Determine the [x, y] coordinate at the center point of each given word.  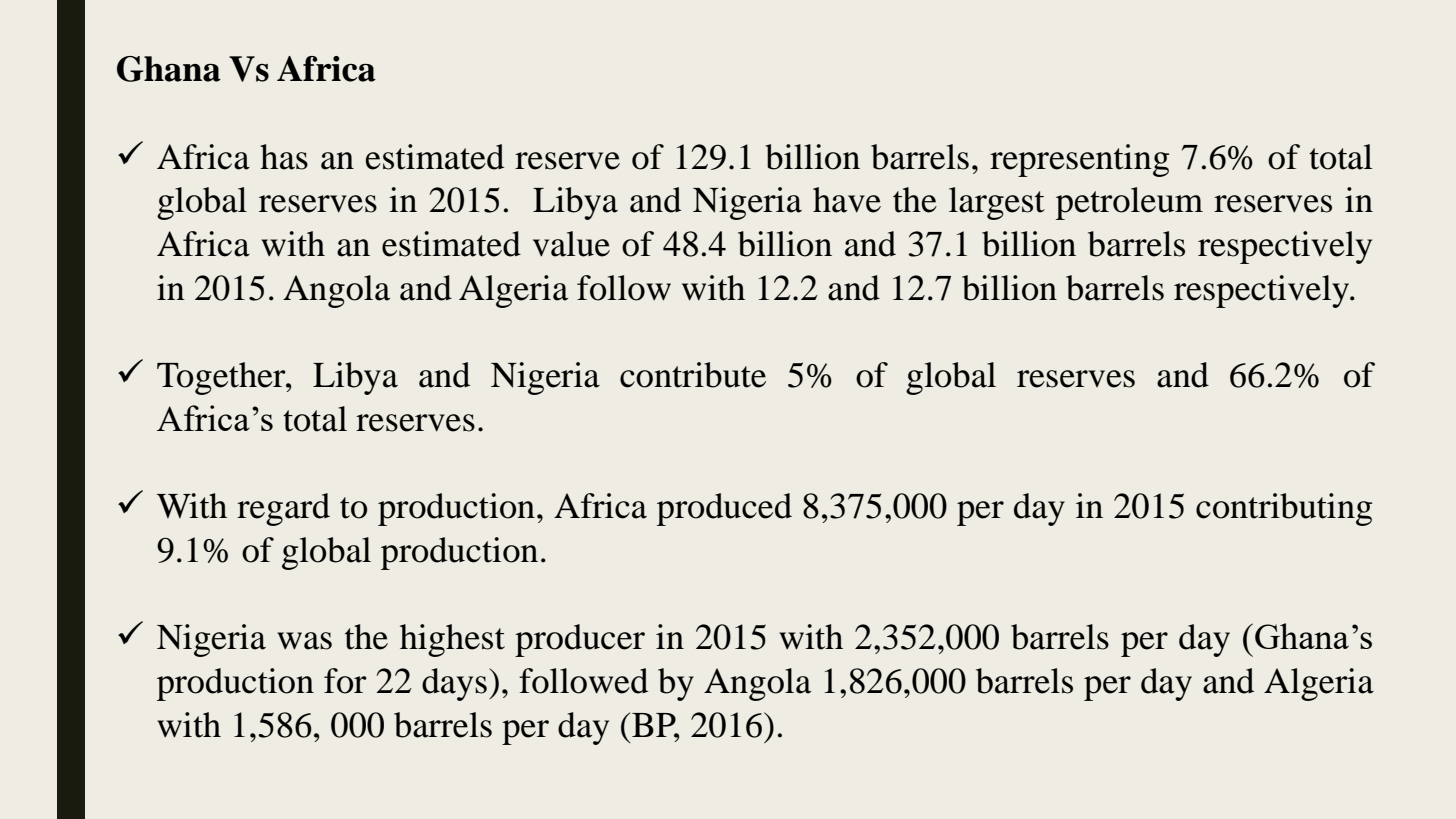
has [284, 157]
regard [283, 509]
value [571, 244]
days [454, 684]
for [345, 681]
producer [580, 640]
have [847, 200]
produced [724, 509]
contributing [1284, 509]
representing [1079, 160]
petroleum [1129, 203]
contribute [693, 375]
